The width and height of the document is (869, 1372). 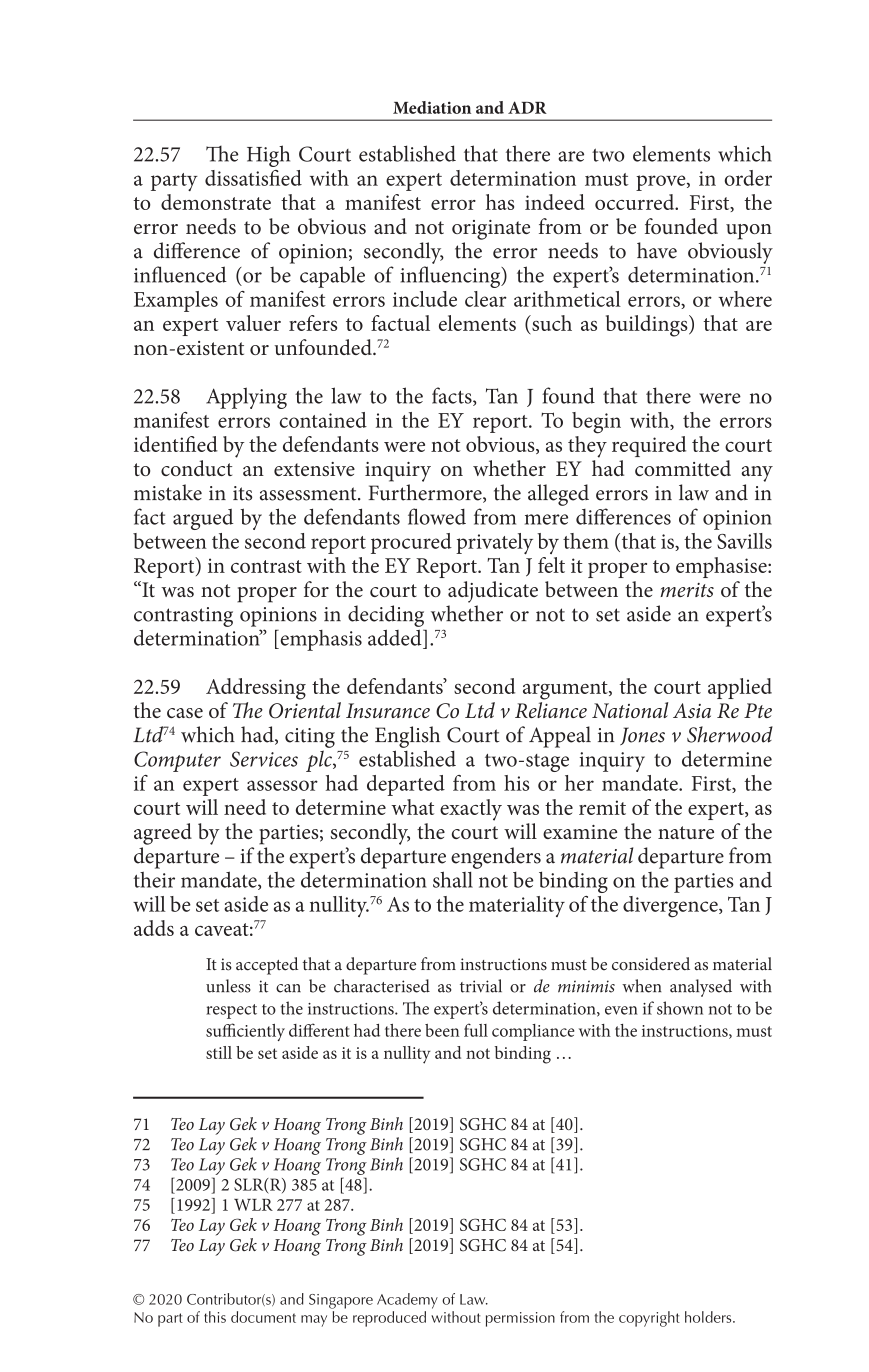 I want to click on English, so click(x=407, y=737).
